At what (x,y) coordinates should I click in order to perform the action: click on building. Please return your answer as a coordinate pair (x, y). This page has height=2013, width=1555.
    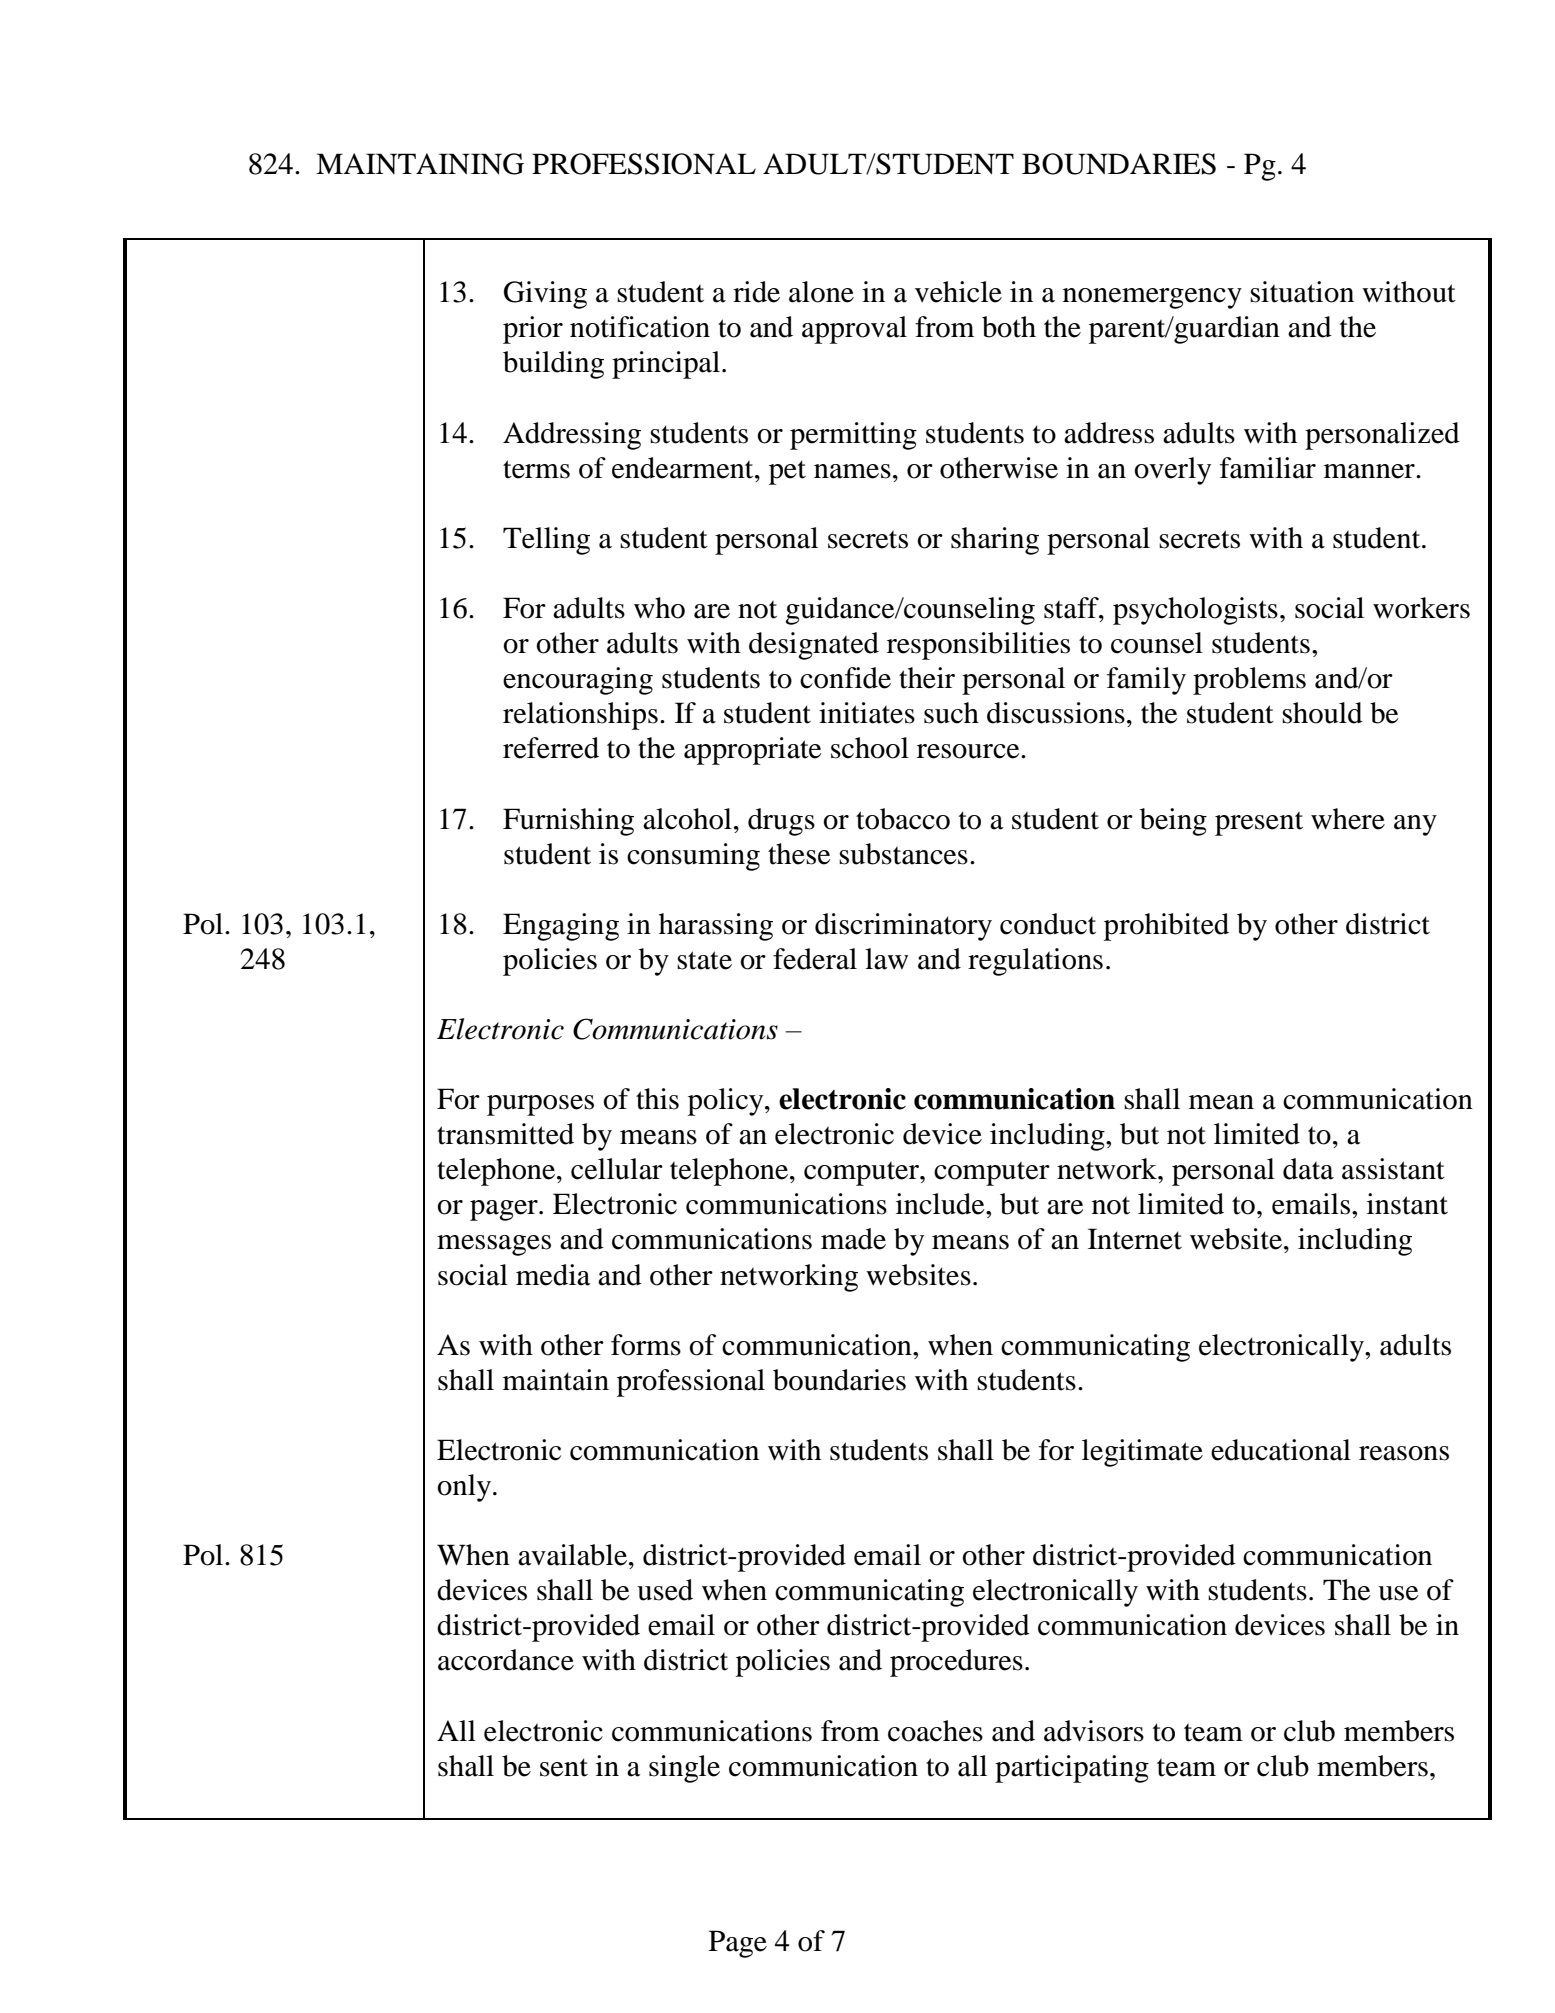
    Looking at the image, I should click on (553, 365).
